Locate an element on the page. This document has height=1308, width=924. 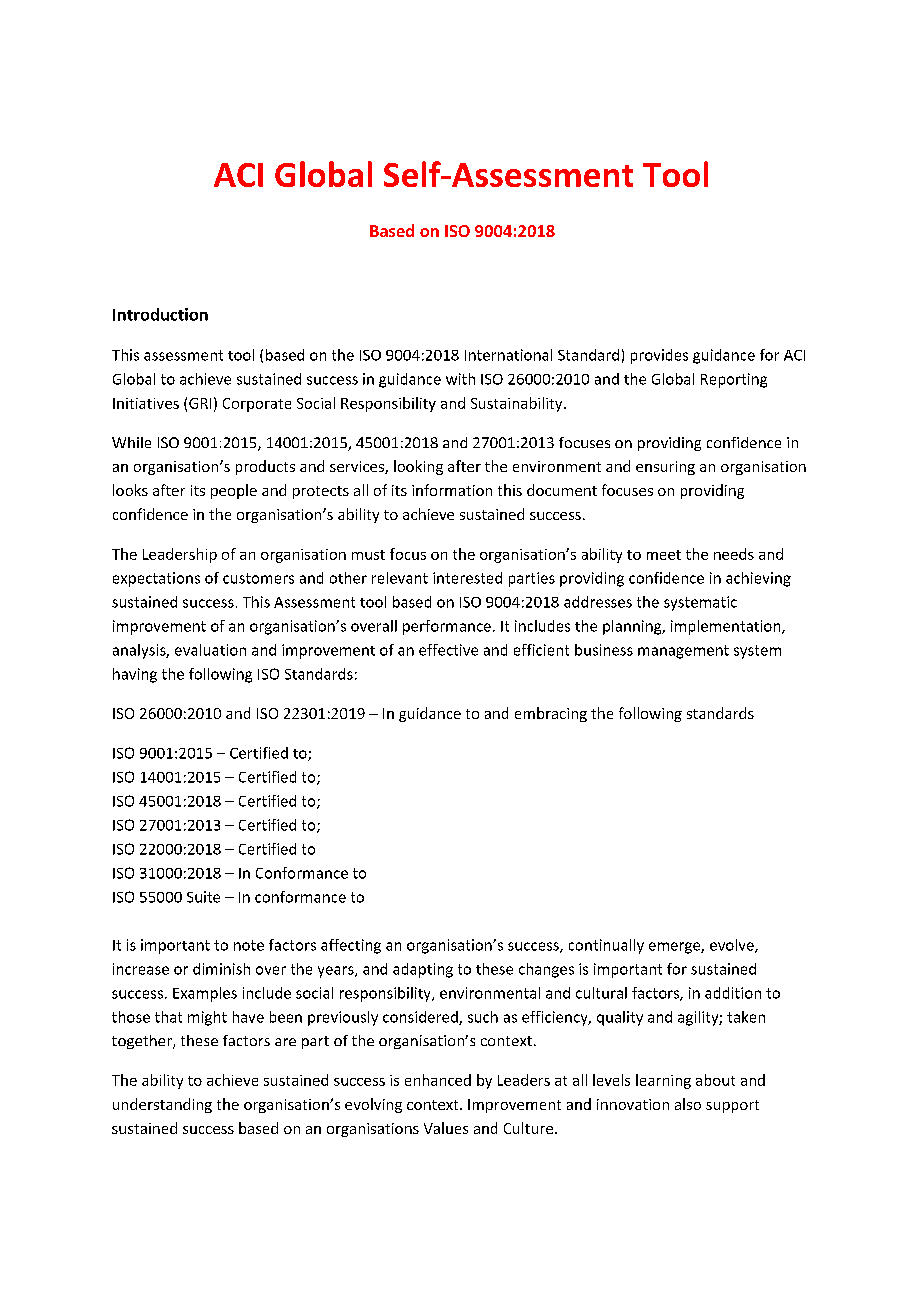
Introduction is located at coordinates (160, 314).
